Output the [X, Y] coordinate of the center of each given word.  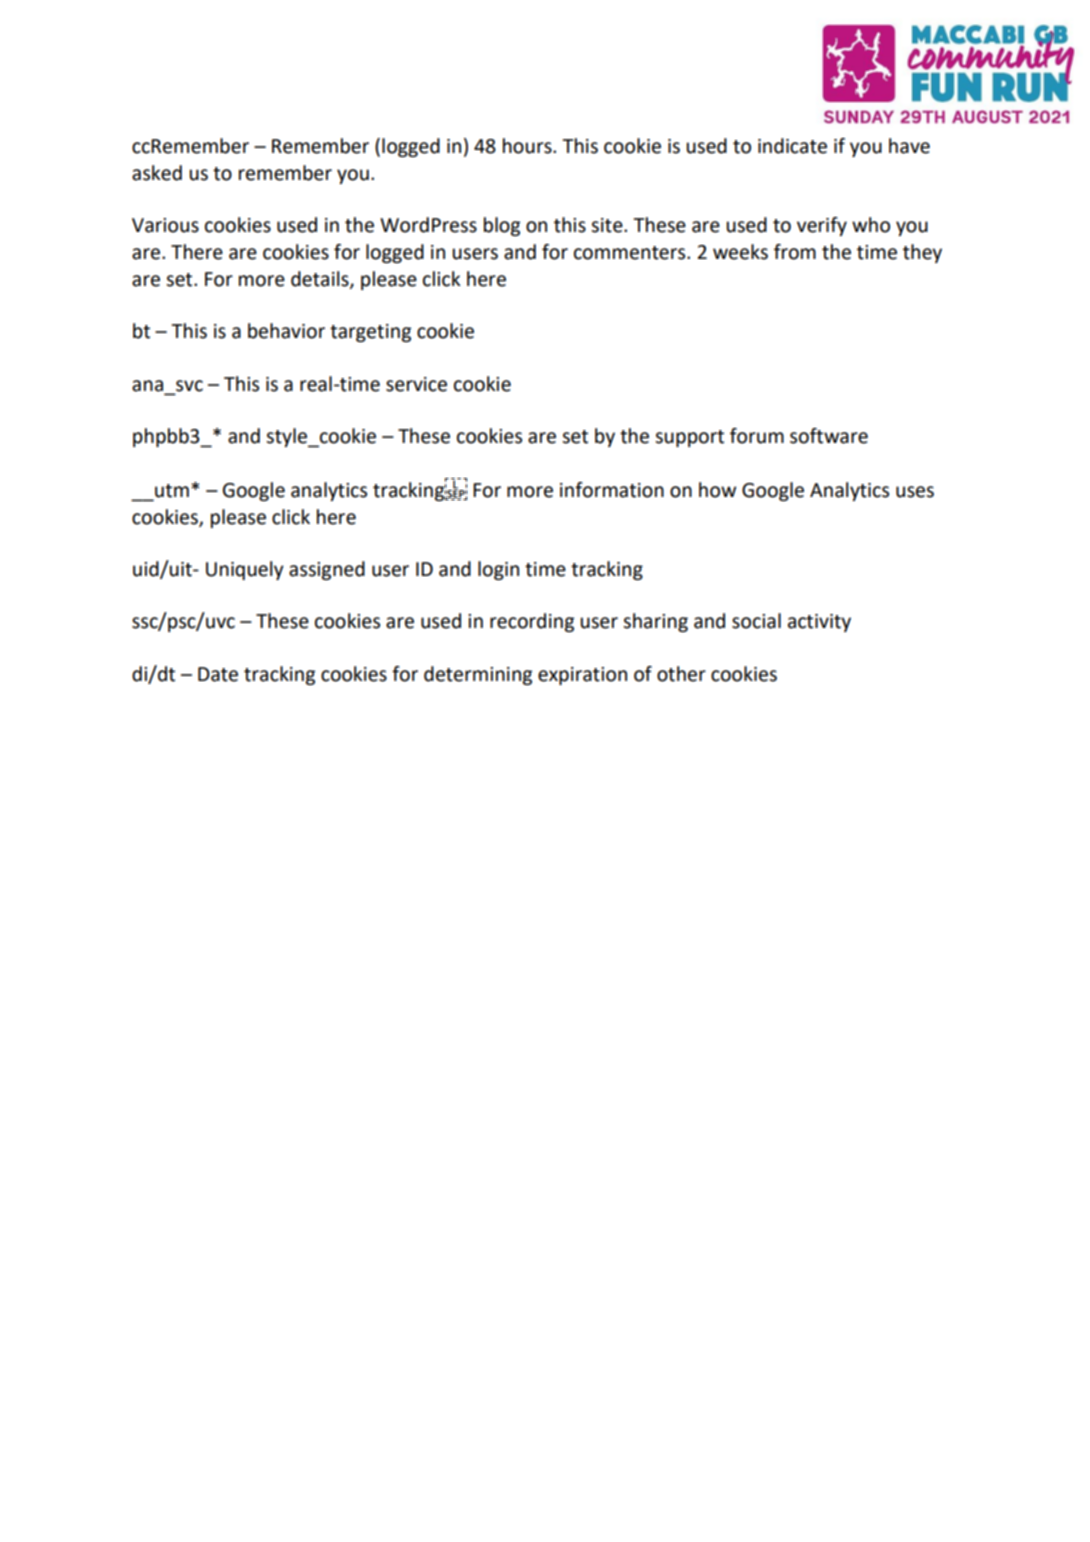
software [829, 436]
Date [218, 674]
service [416, 384]
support [689, 438]
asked [157, 173]
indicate [792, 146]
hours [528, 146]
